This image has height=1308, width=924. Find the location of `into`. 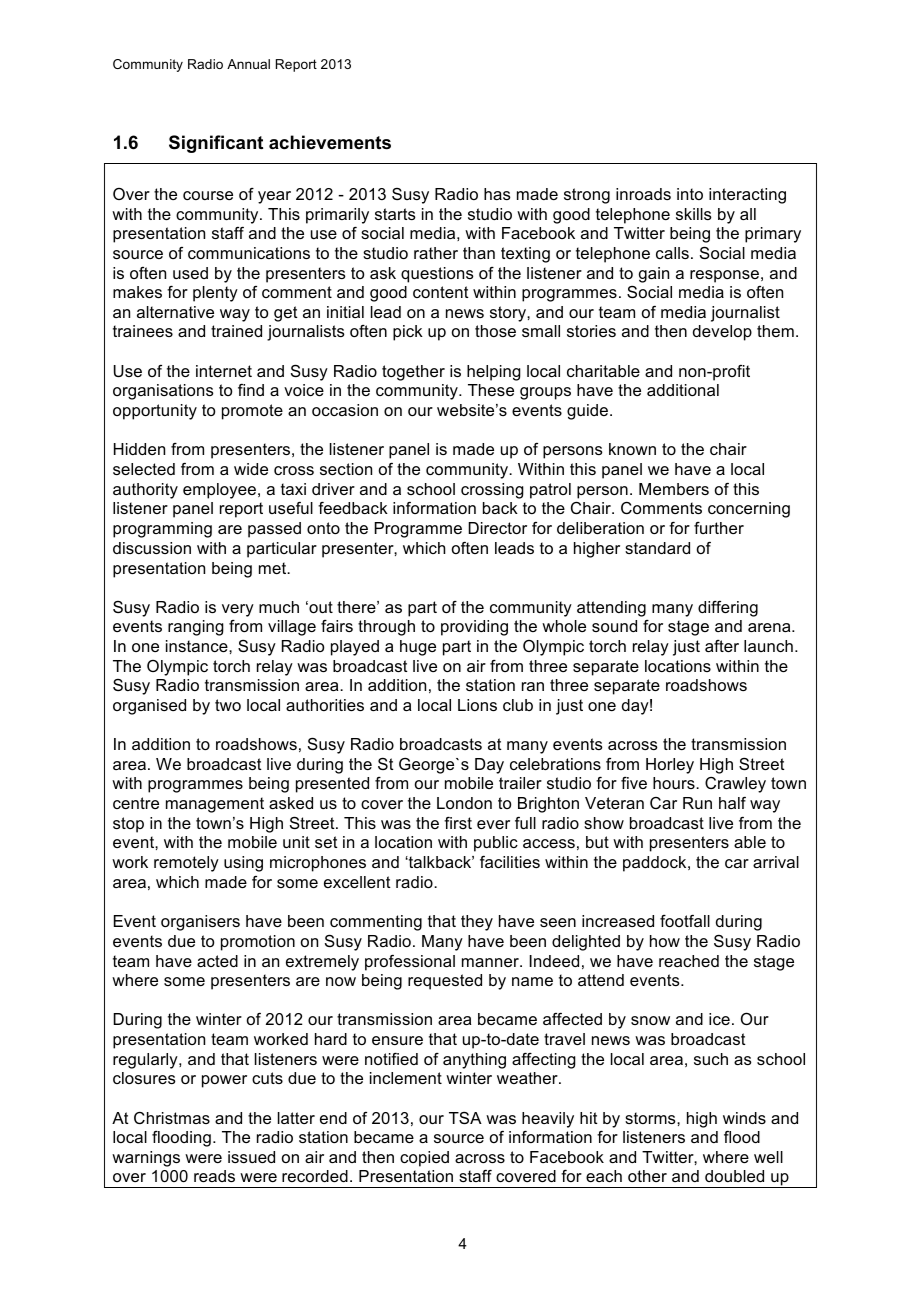

into is located at coordinates (690, 194).
